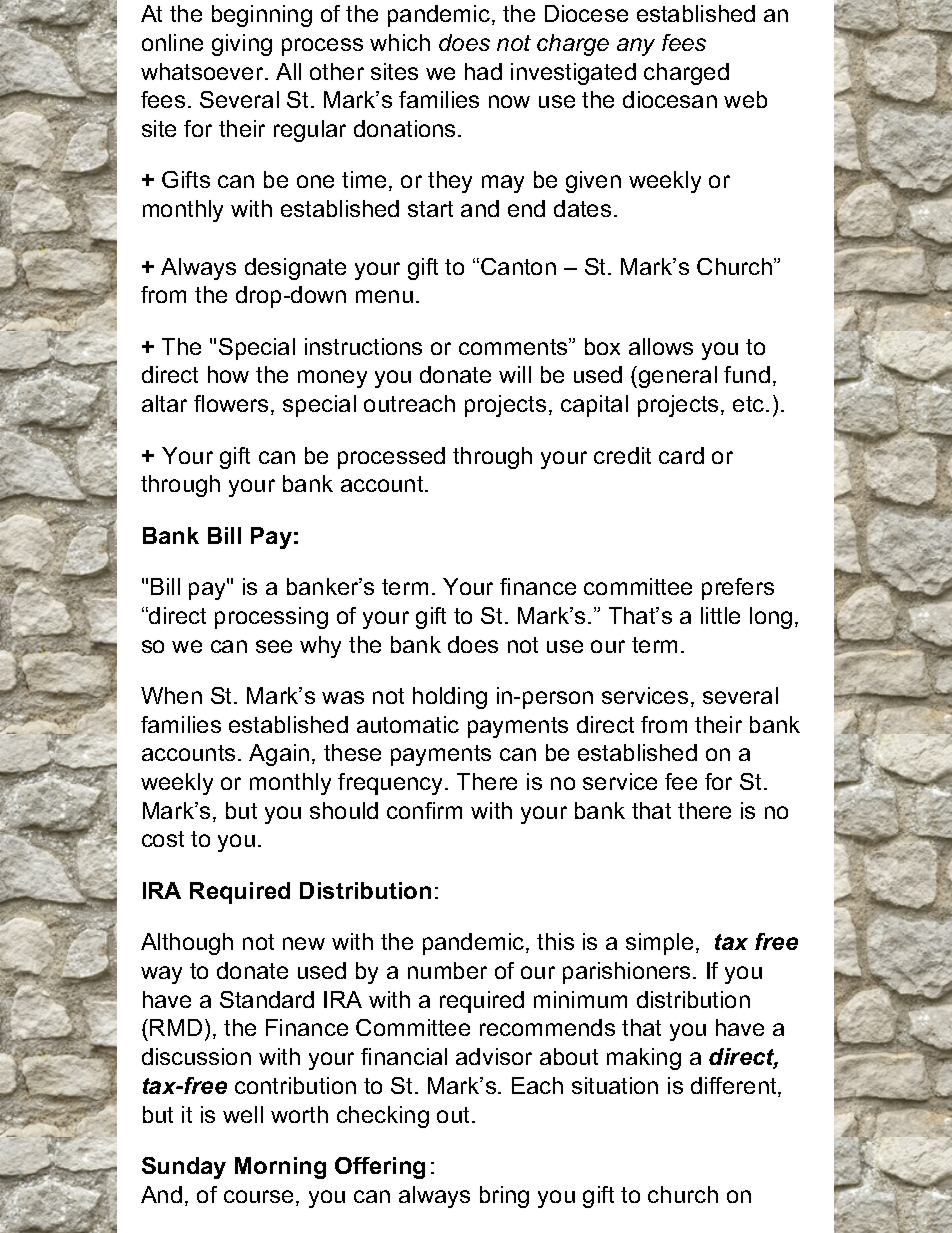 This screenshot has height=1233, width=952. I want to click on Again, so click(279, 755).
